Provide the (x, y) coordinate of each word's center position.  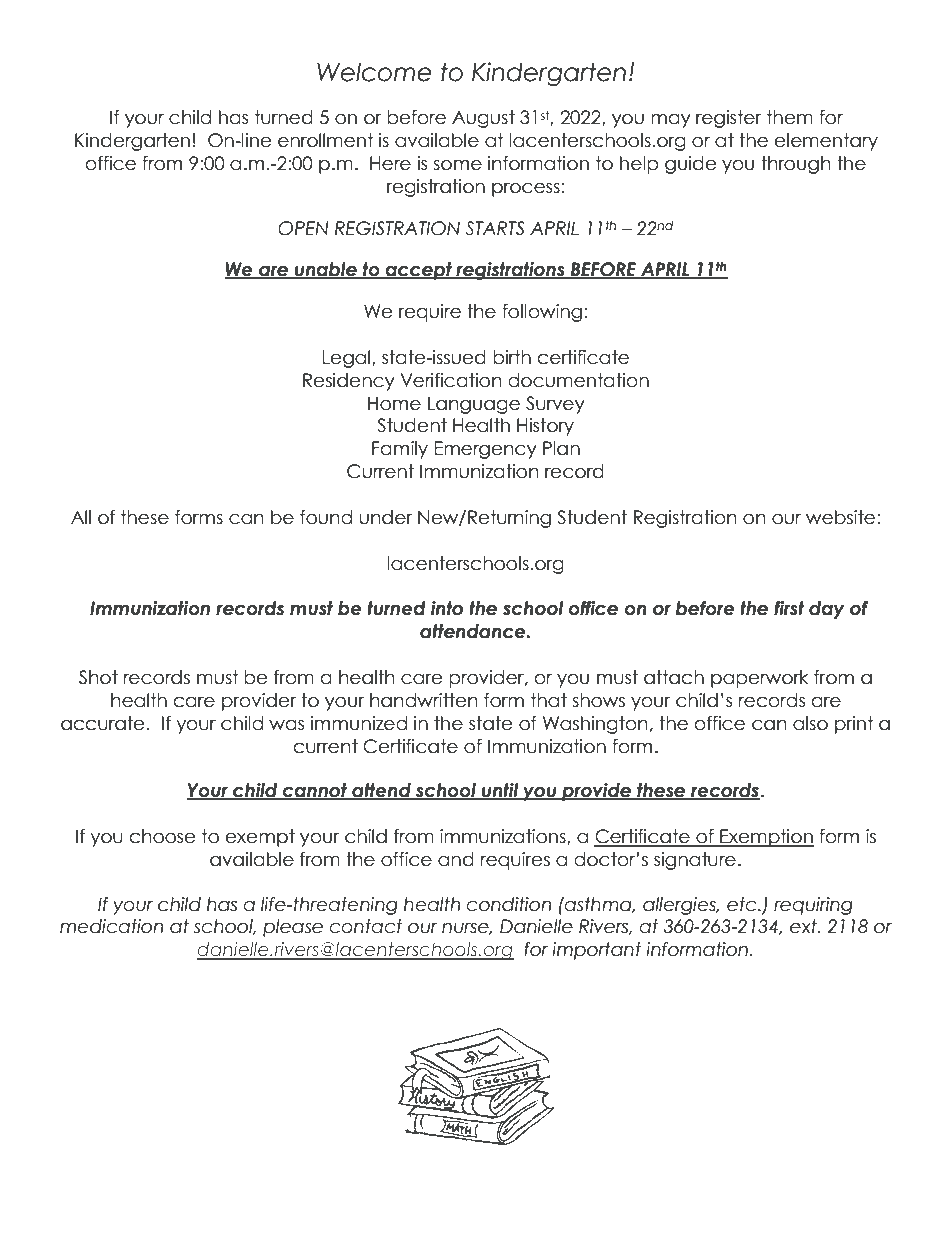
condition (508, 904)
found (326, 517)
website (840, 517)
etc (743, 904)
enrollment (326, 140)
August (483, 119)
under (385, 517)
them (790, 117)
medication (111, 926)
